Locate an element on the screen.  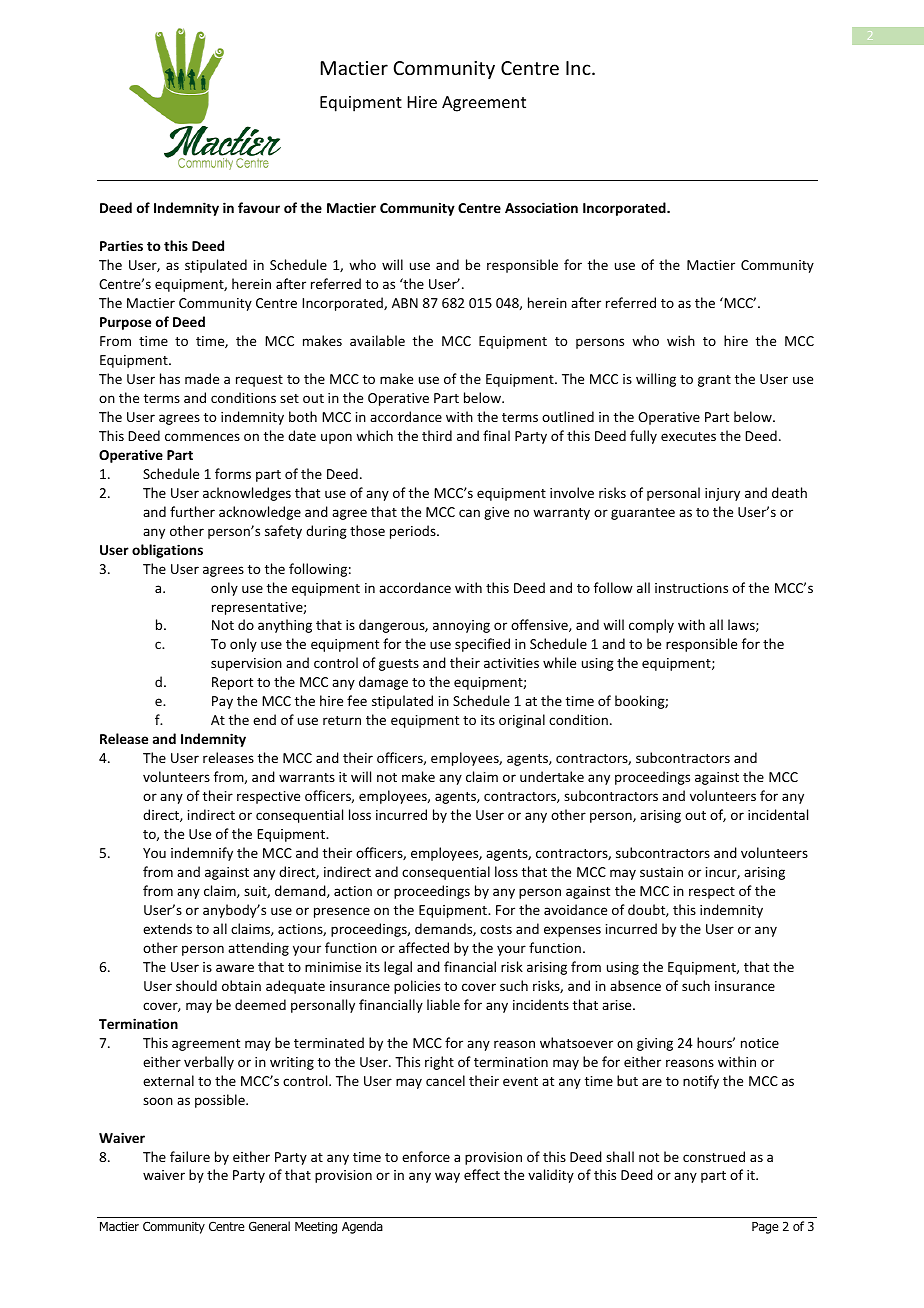
sustain is located at coordinates (661, 872).
